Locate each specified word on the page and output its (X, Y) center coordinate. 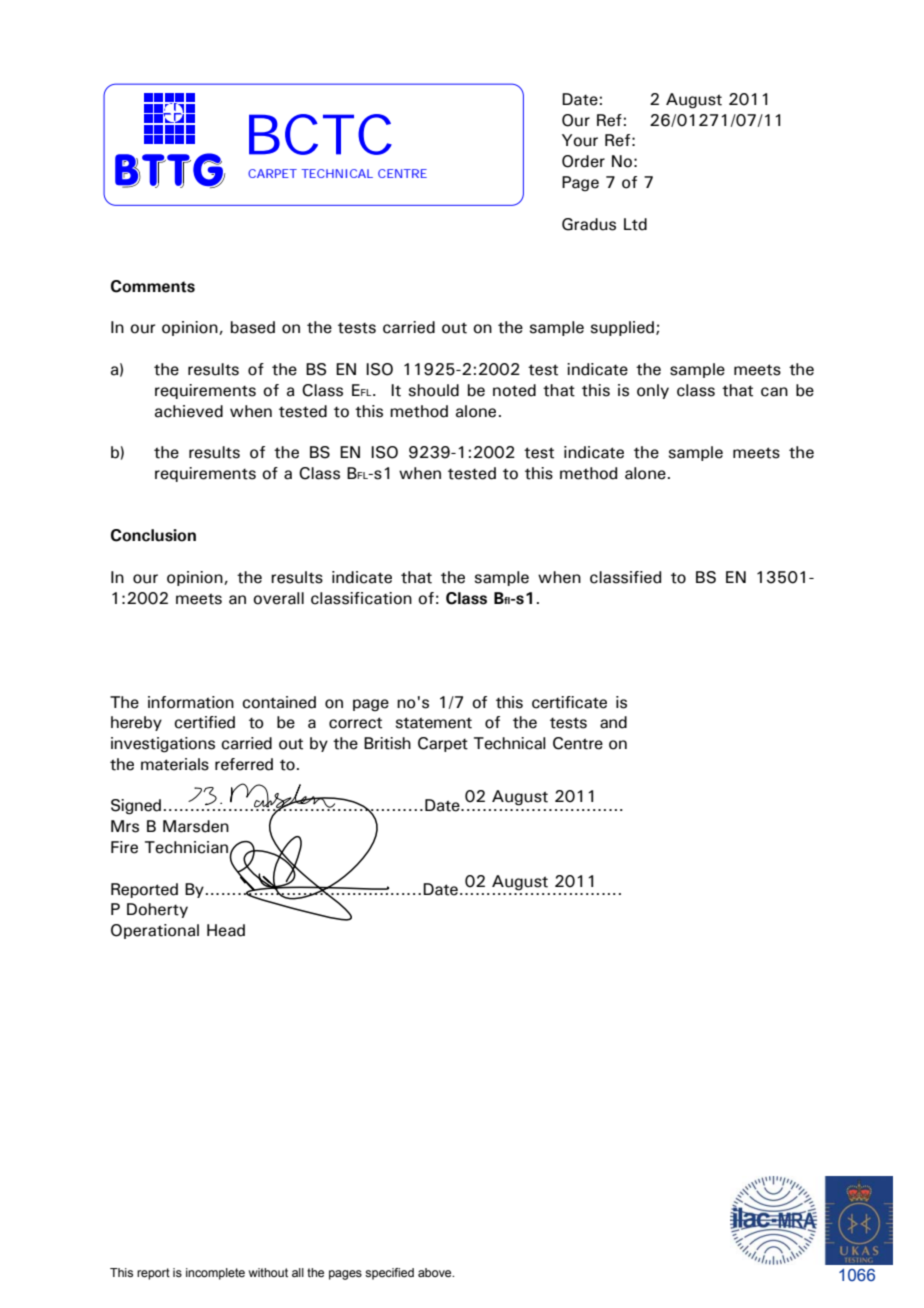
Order (583, 161)
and (613, 722)
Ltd (635, 224)
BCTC (320, 134)
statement (434, 723)
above (436, 1272)
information (191, 702)
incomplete (215, 1274)
